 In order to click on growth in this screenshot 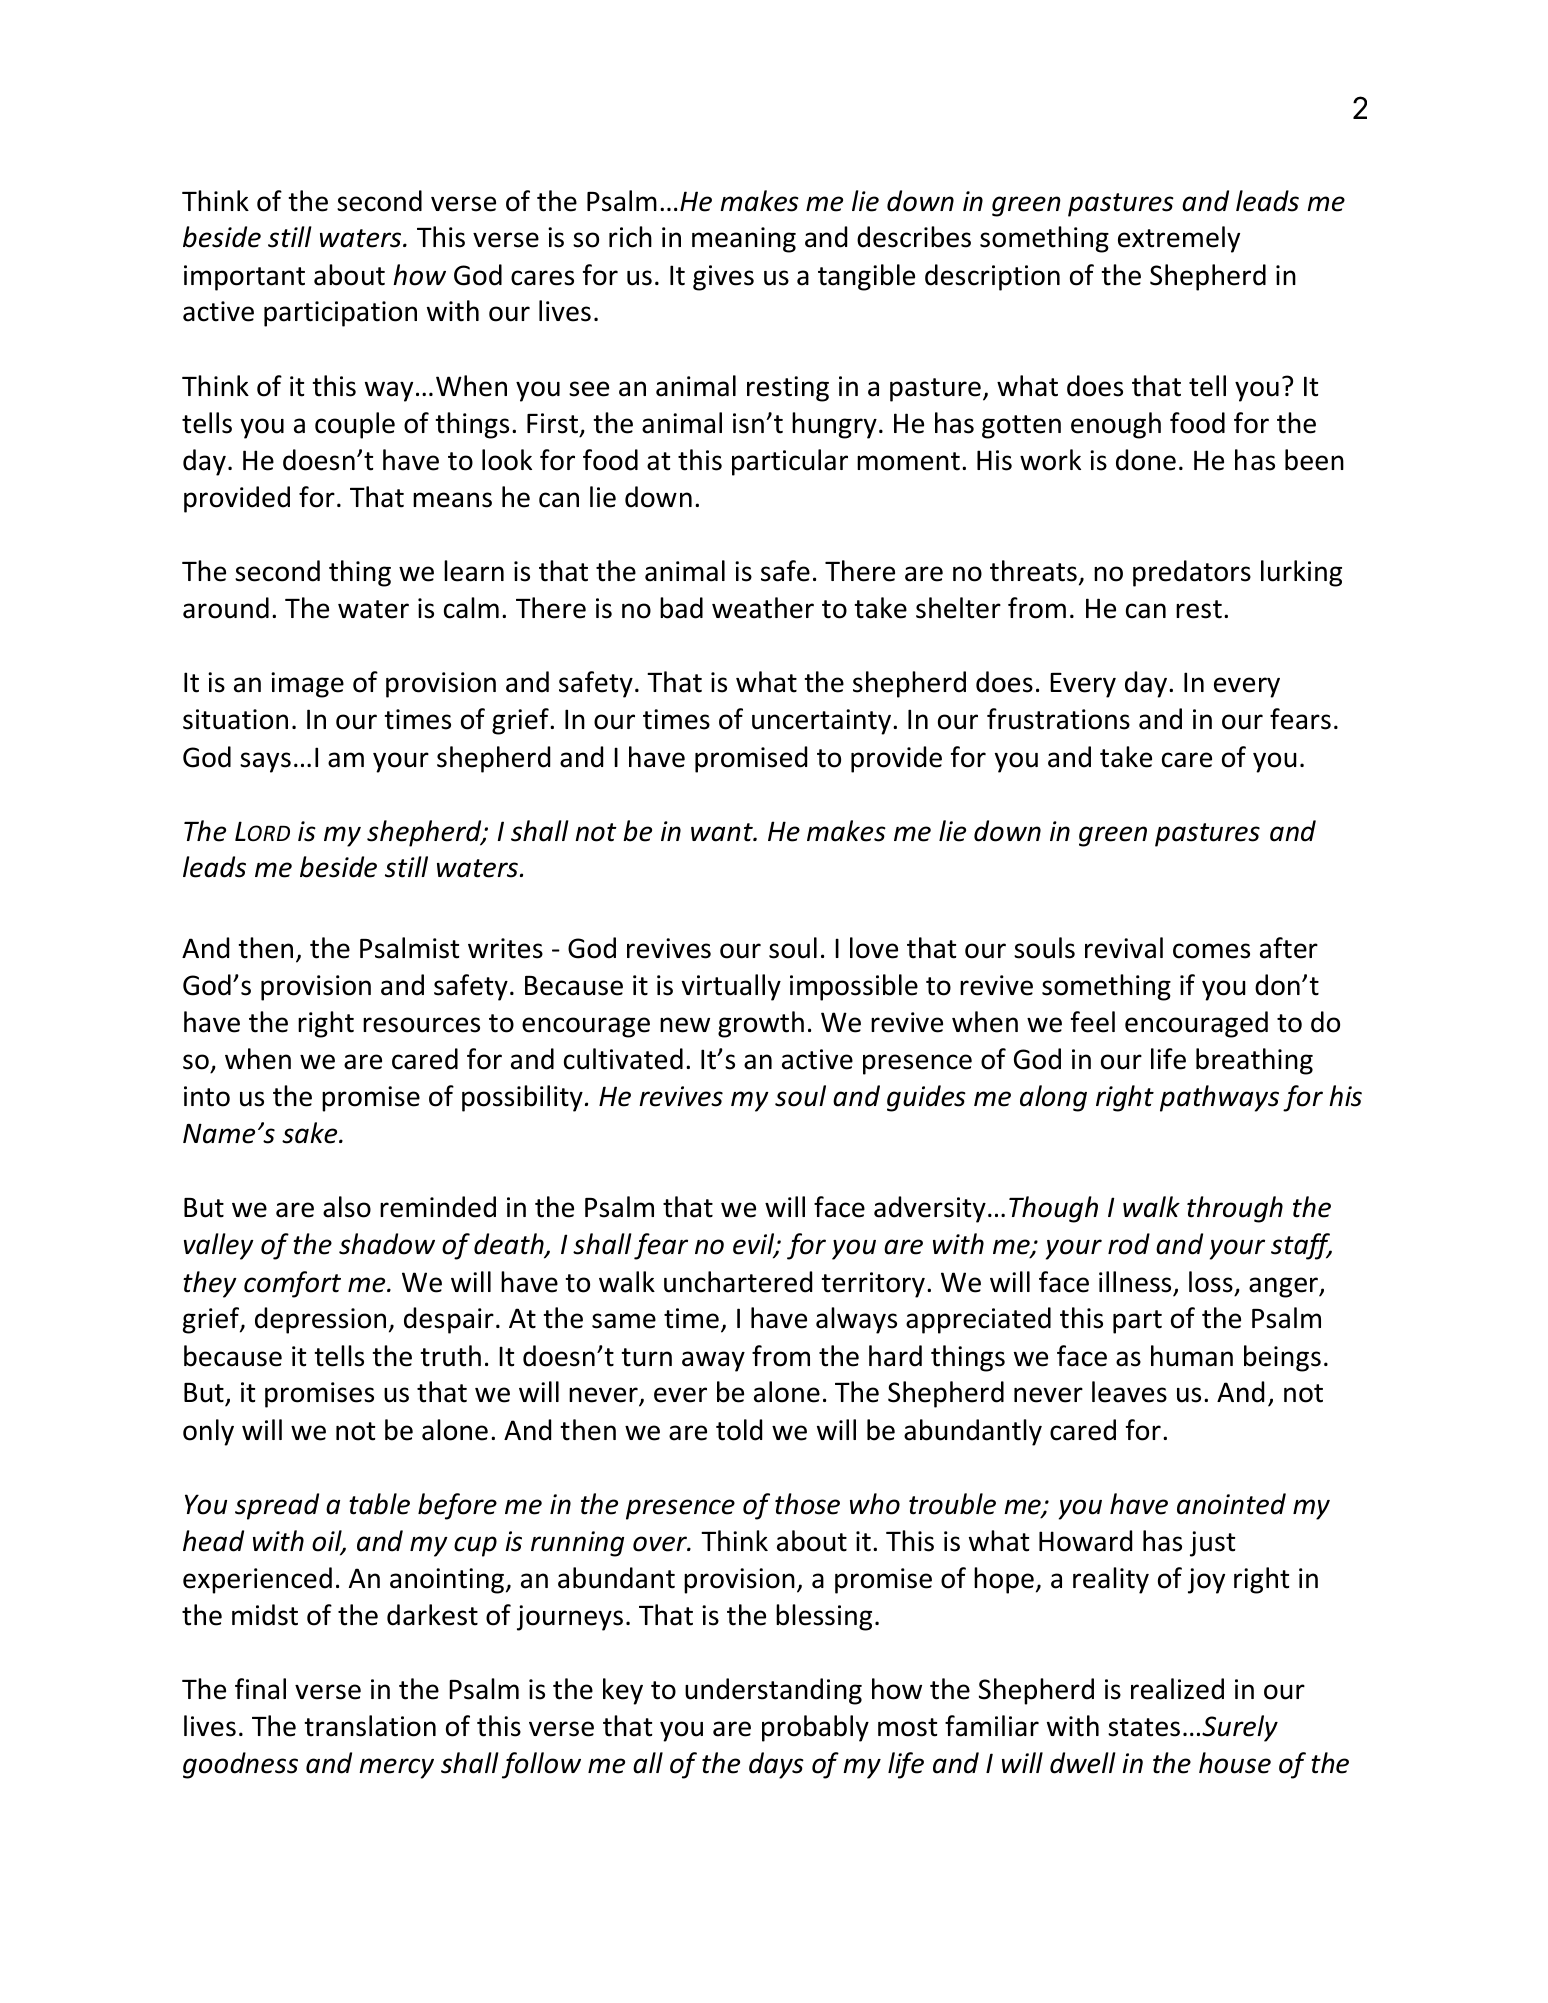, I will do `click(761, 1024)`.
